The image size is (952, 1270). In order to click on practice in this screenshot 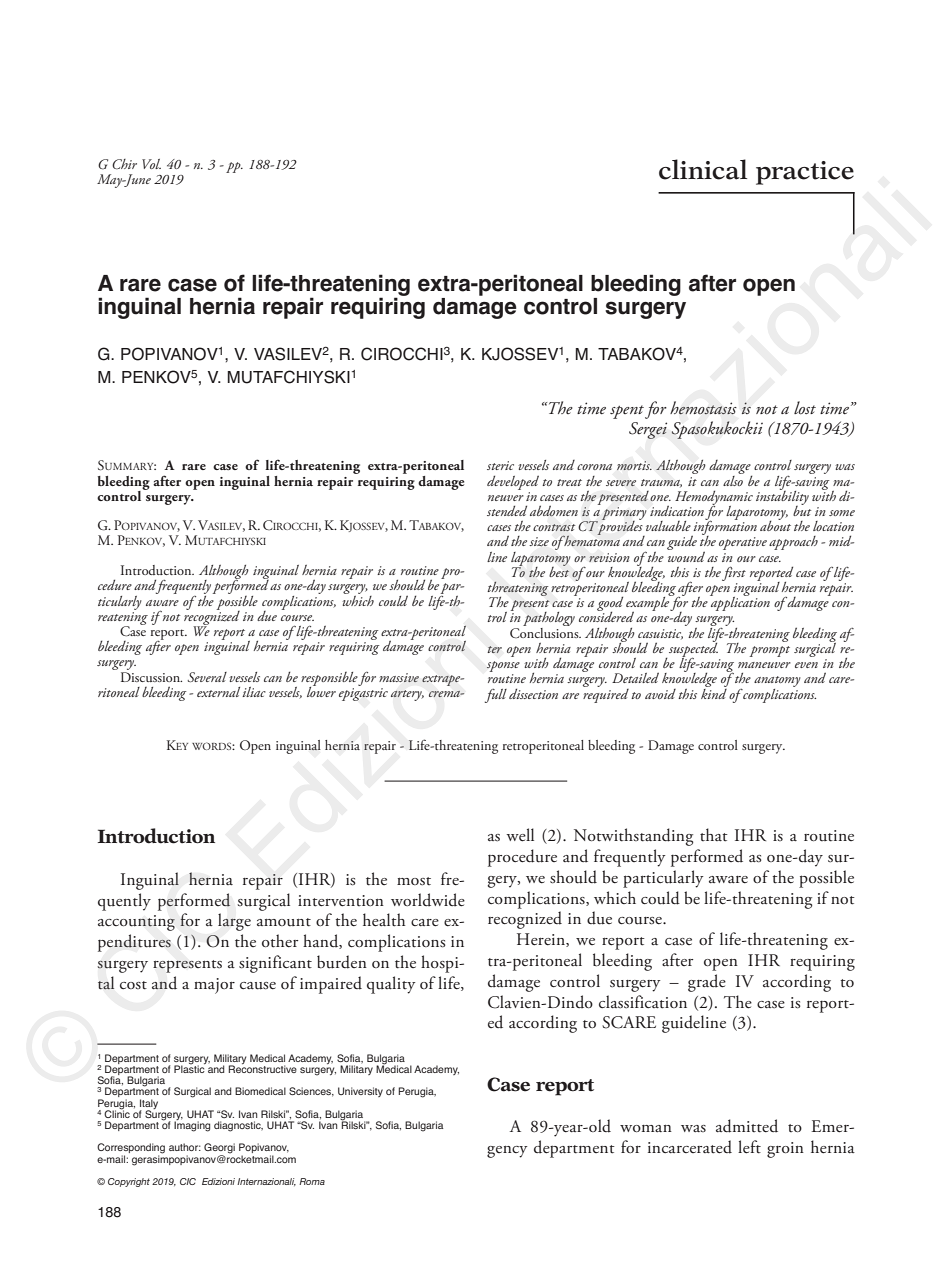, I will do `click(805, 173)`.
